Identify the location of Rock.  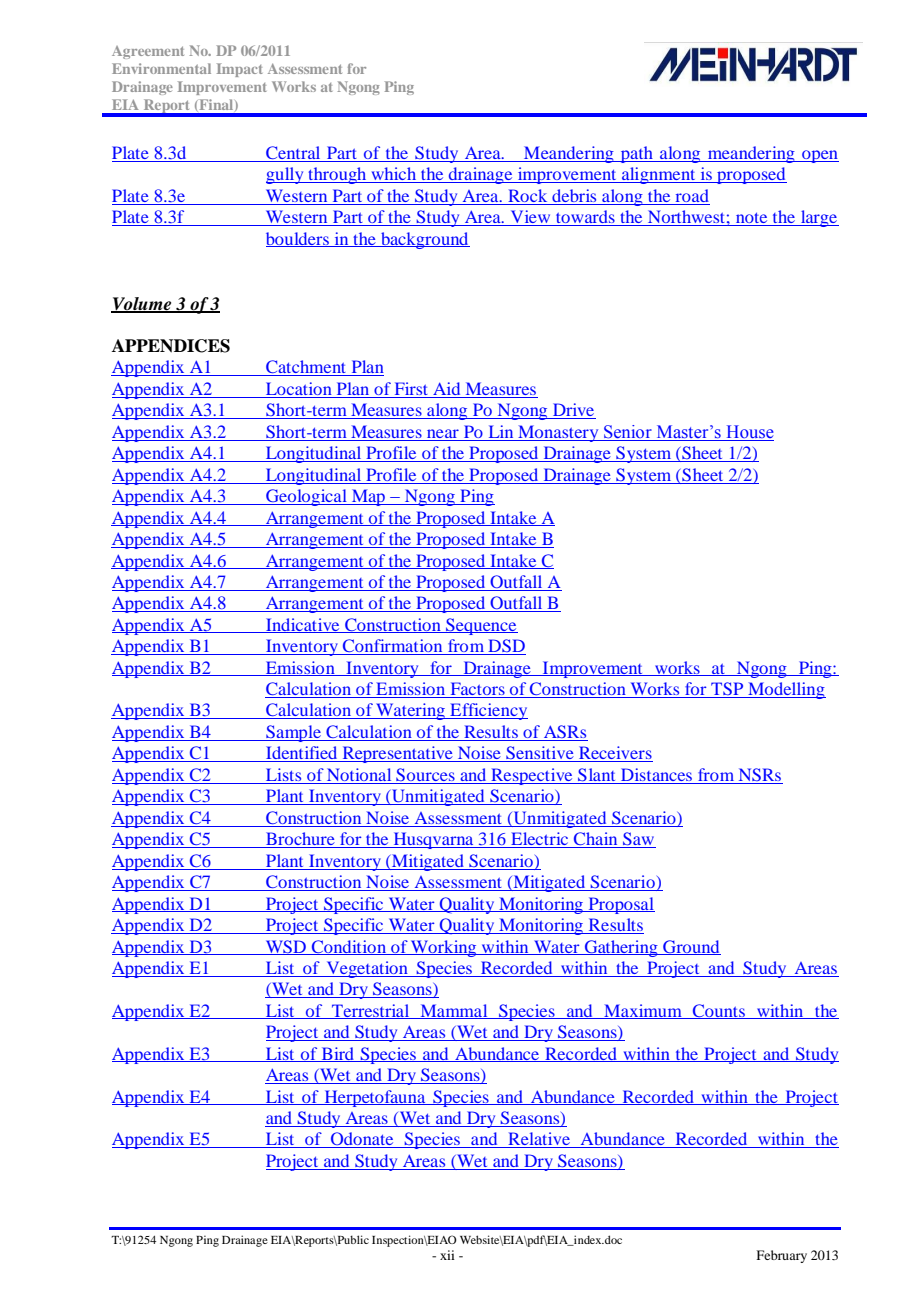
(527, 195).
